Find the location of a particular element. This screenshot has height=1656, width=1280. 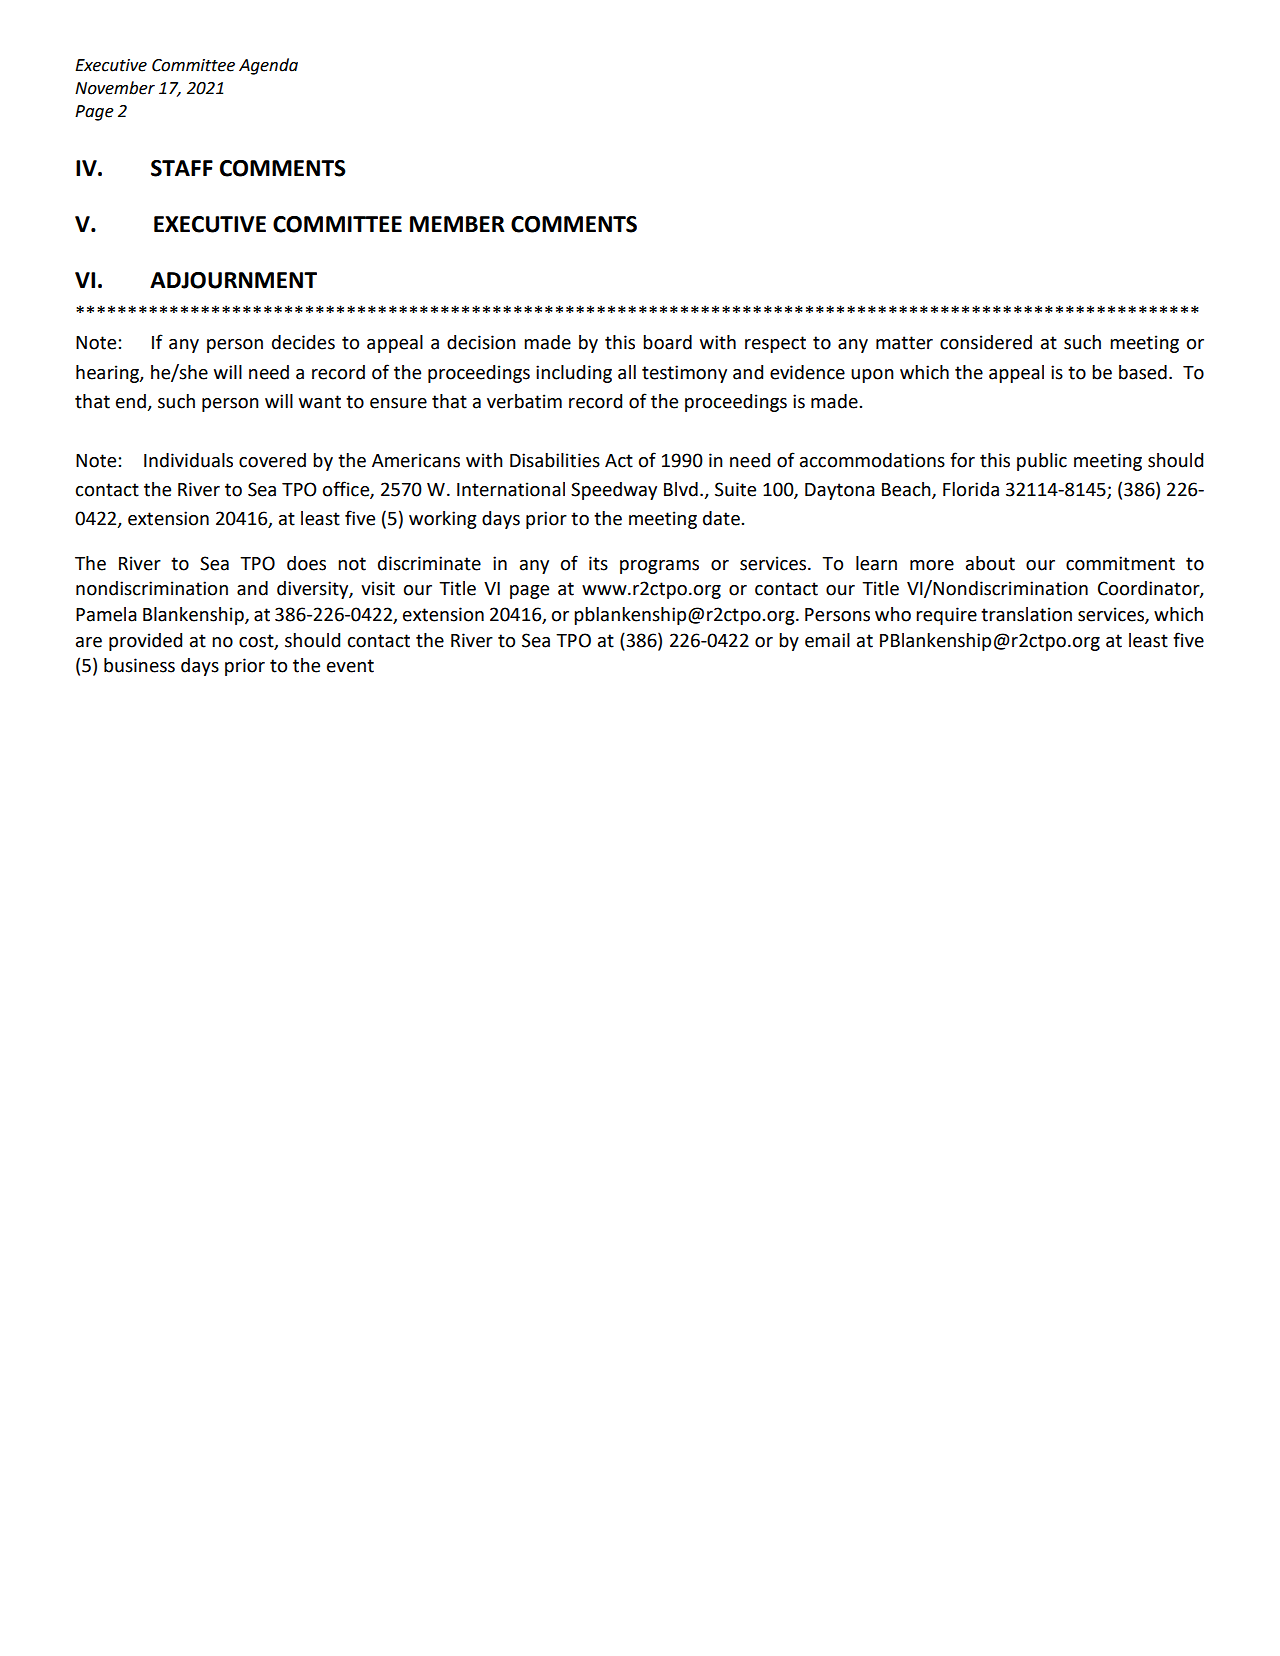

November is located at coordinates (115, 88).
